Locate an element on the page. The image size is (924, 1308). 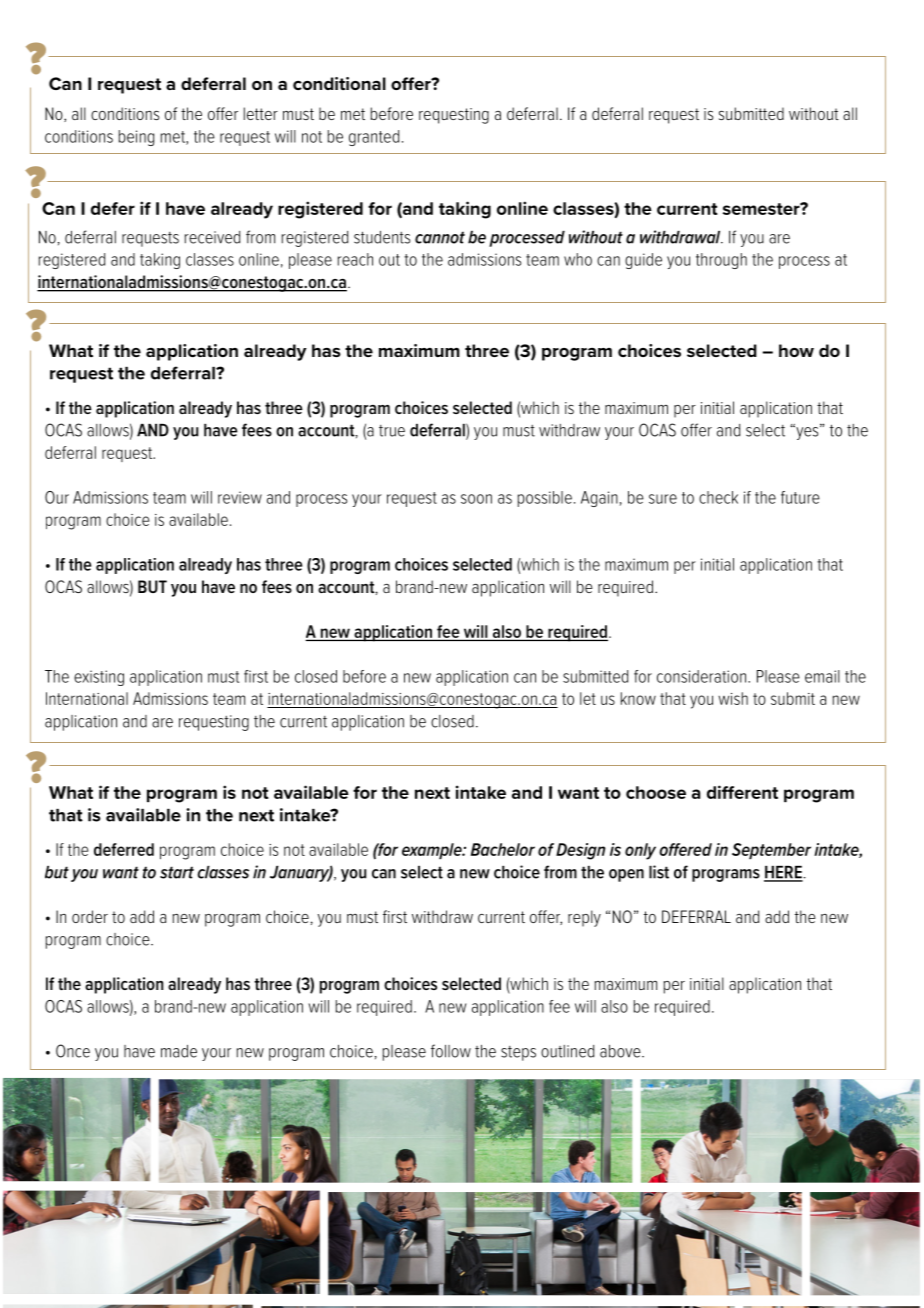
through is located at coordinates (721, 261).
